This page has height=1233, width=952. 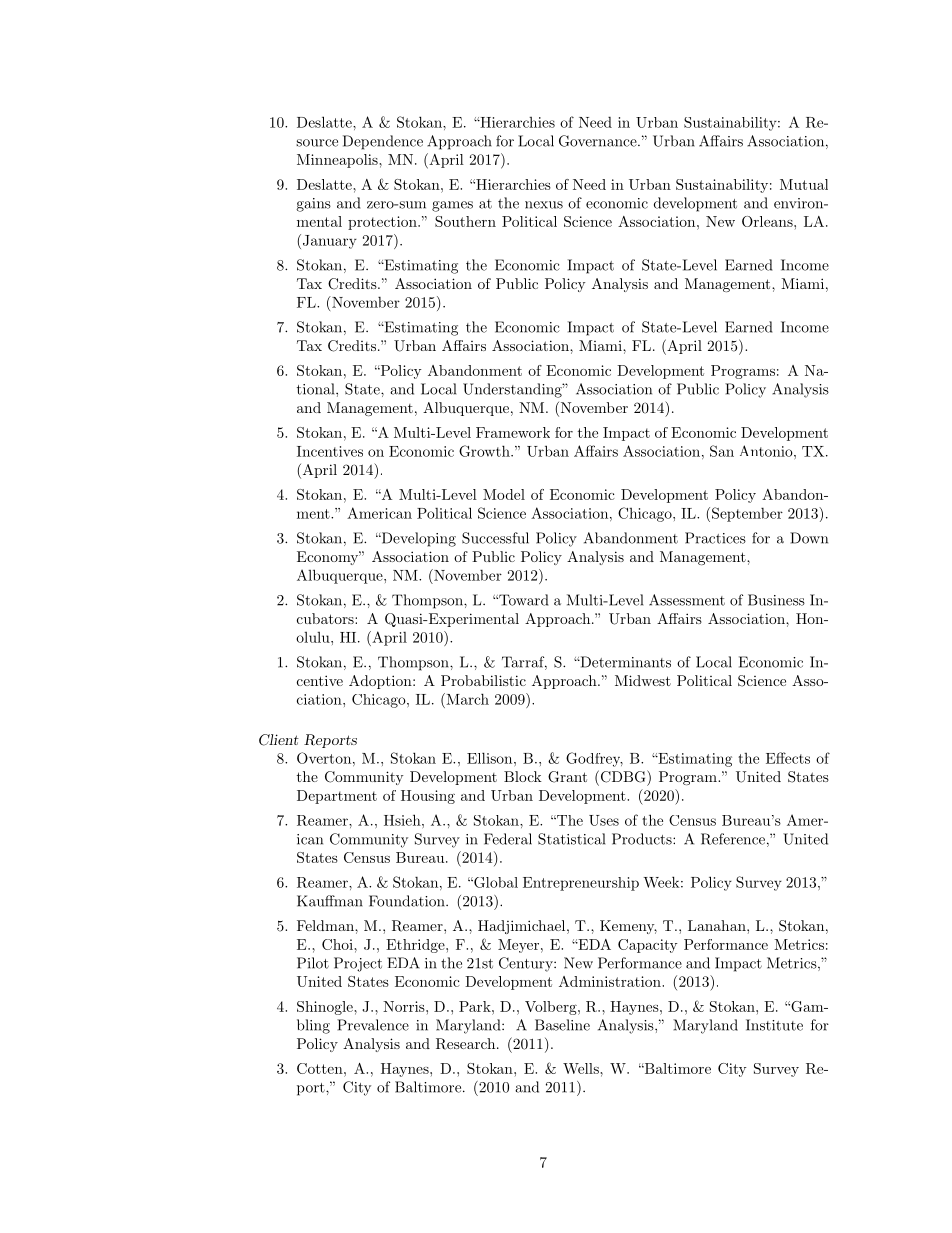 I want to click on Successful, so click(x=495, y=538).
